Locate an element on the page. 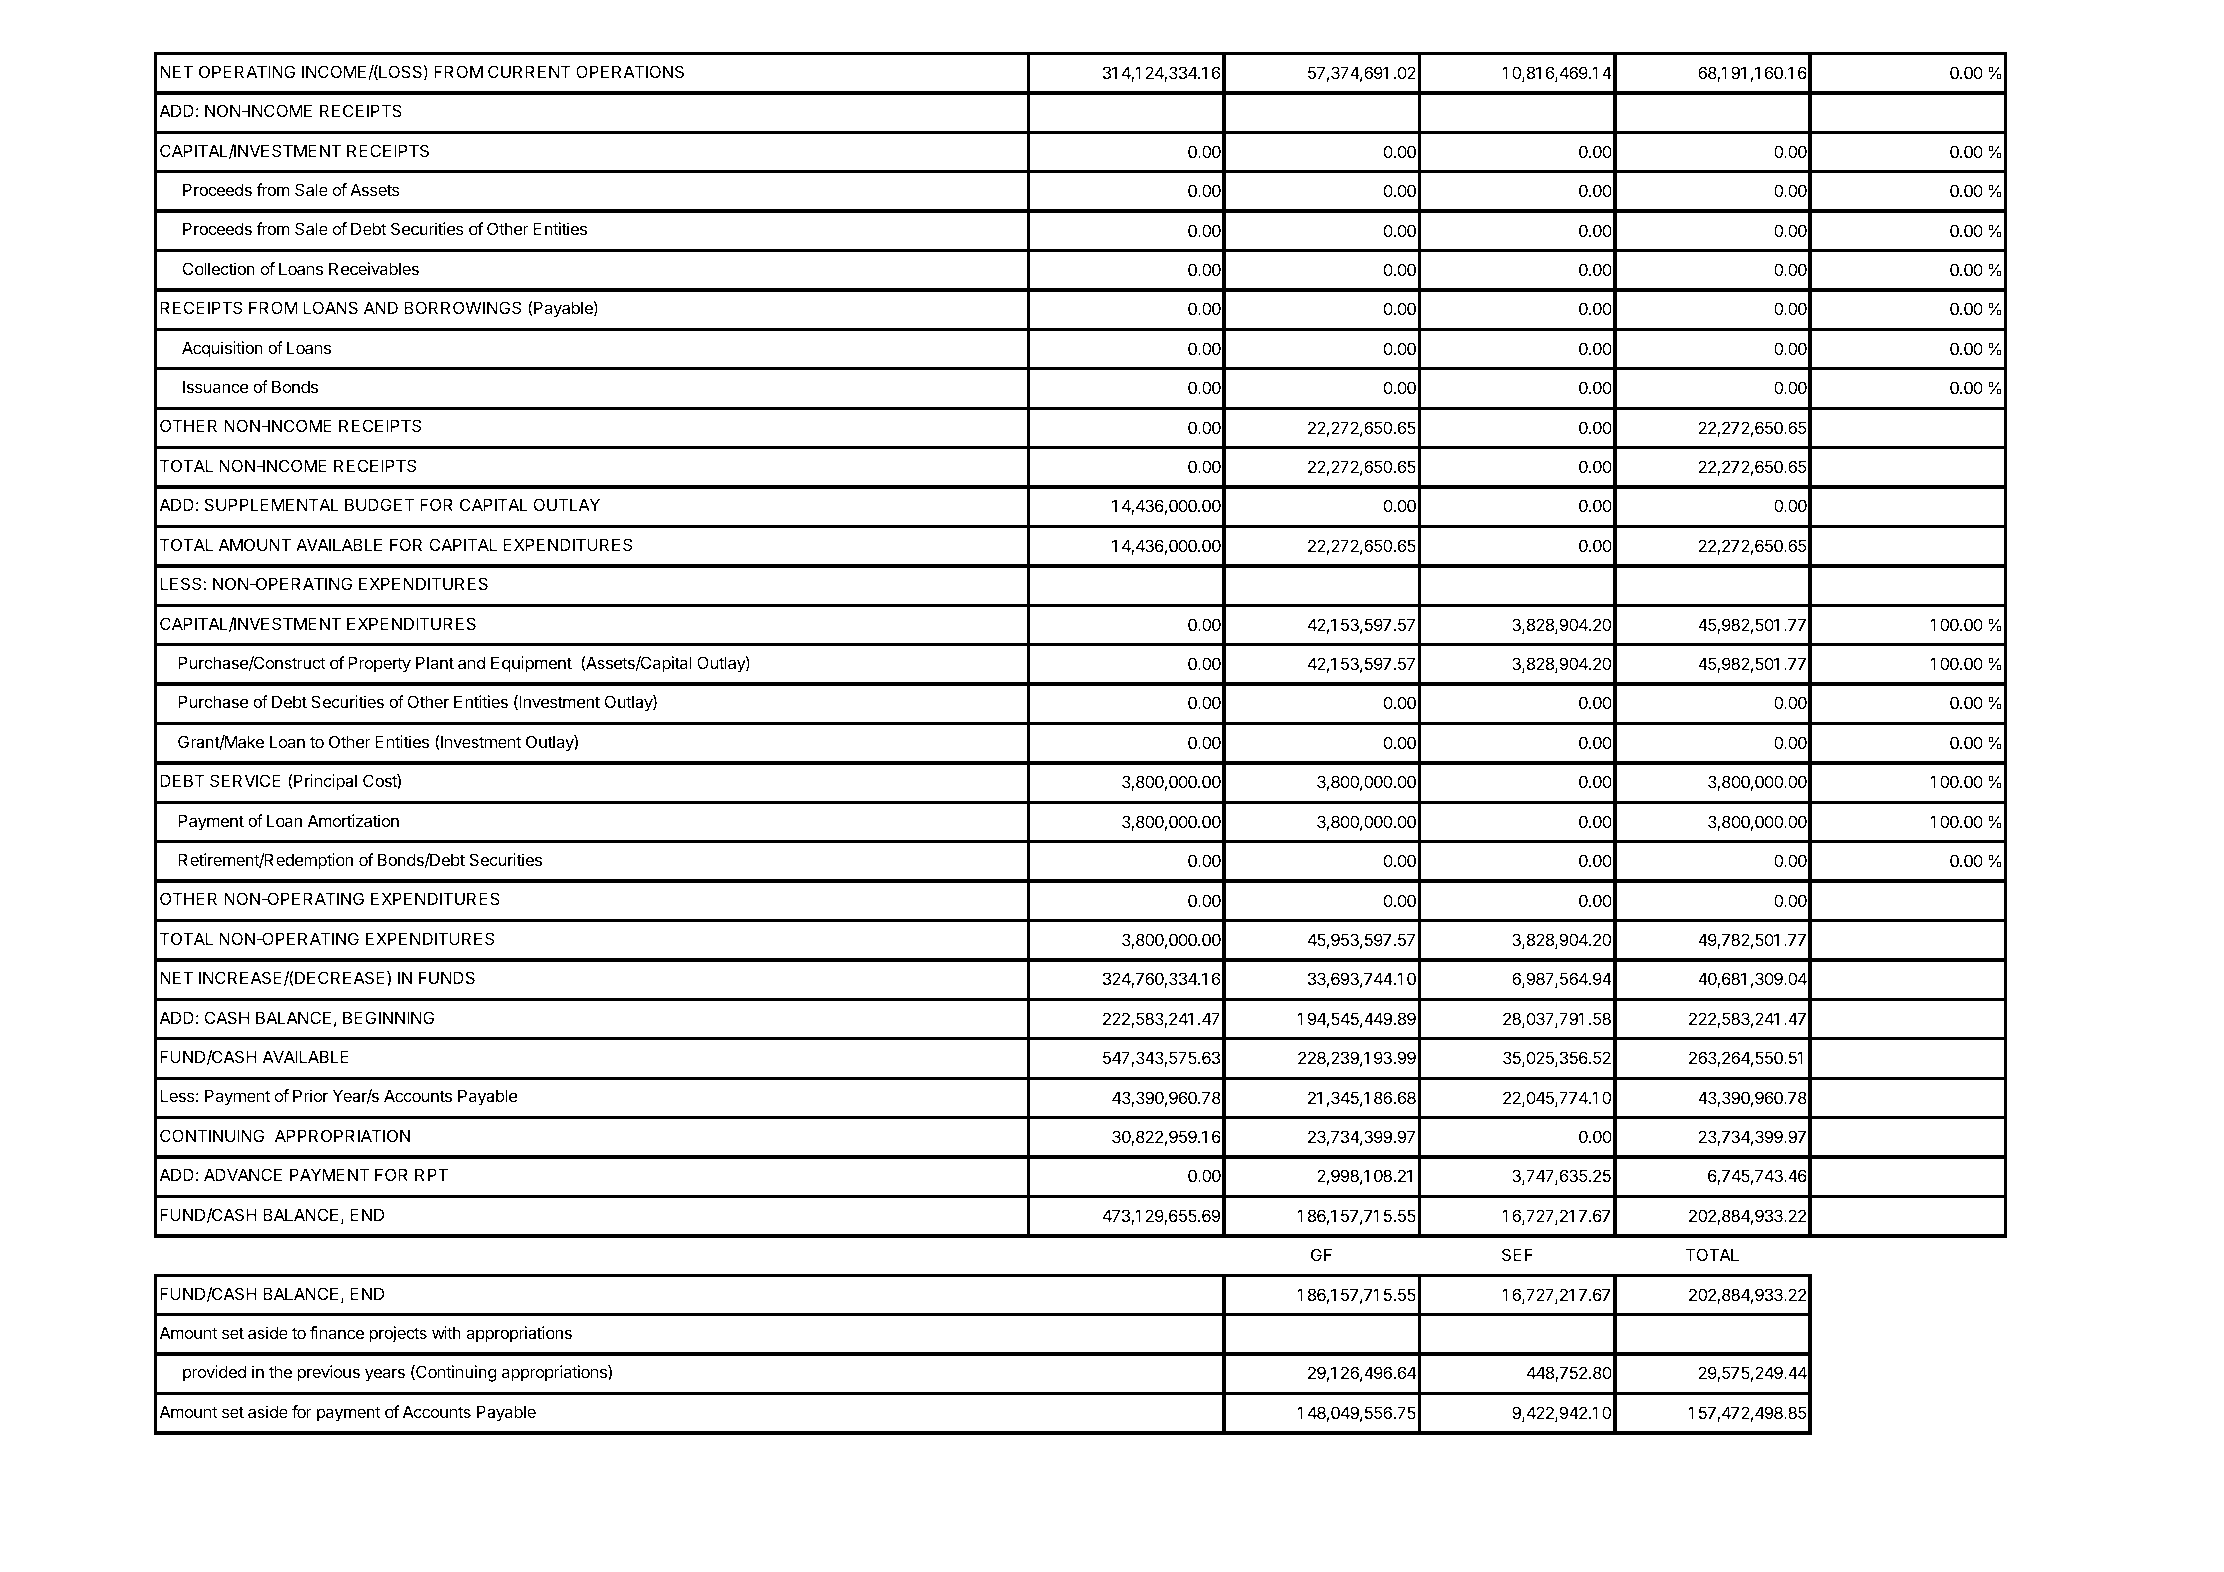 The image size is (2224, 1572). CURRENT is located at coordinates (529, 71).
